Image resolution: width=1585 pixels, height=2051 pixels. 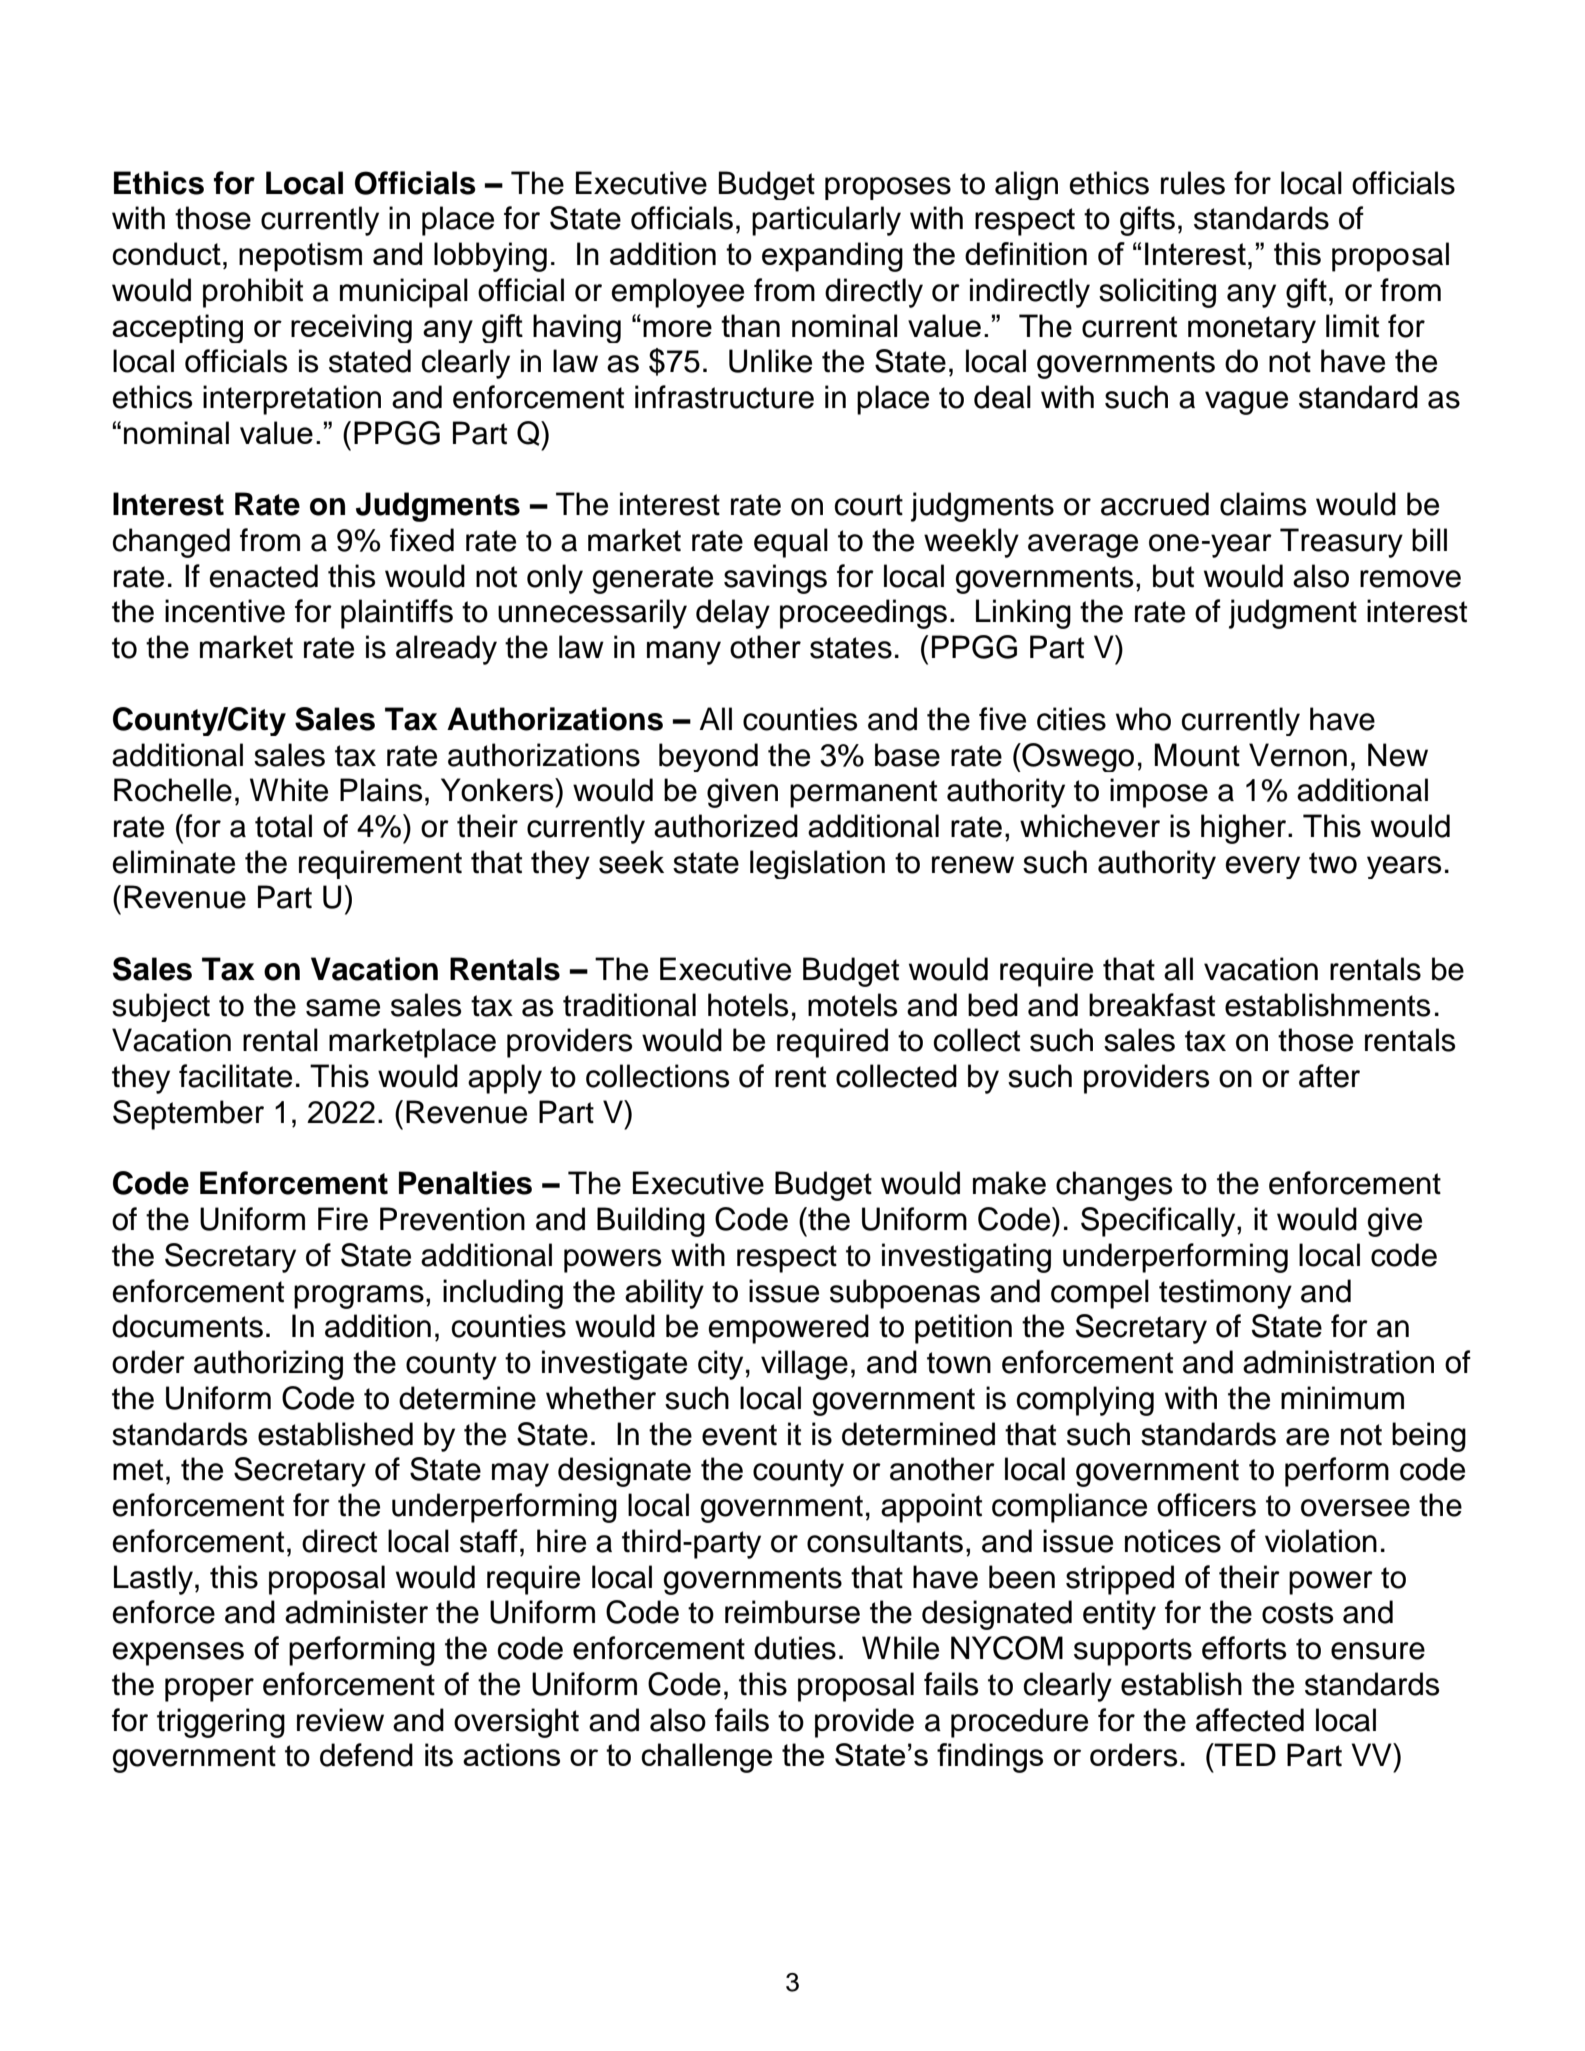 I want to click on review, so click(x=340, y=1720).
